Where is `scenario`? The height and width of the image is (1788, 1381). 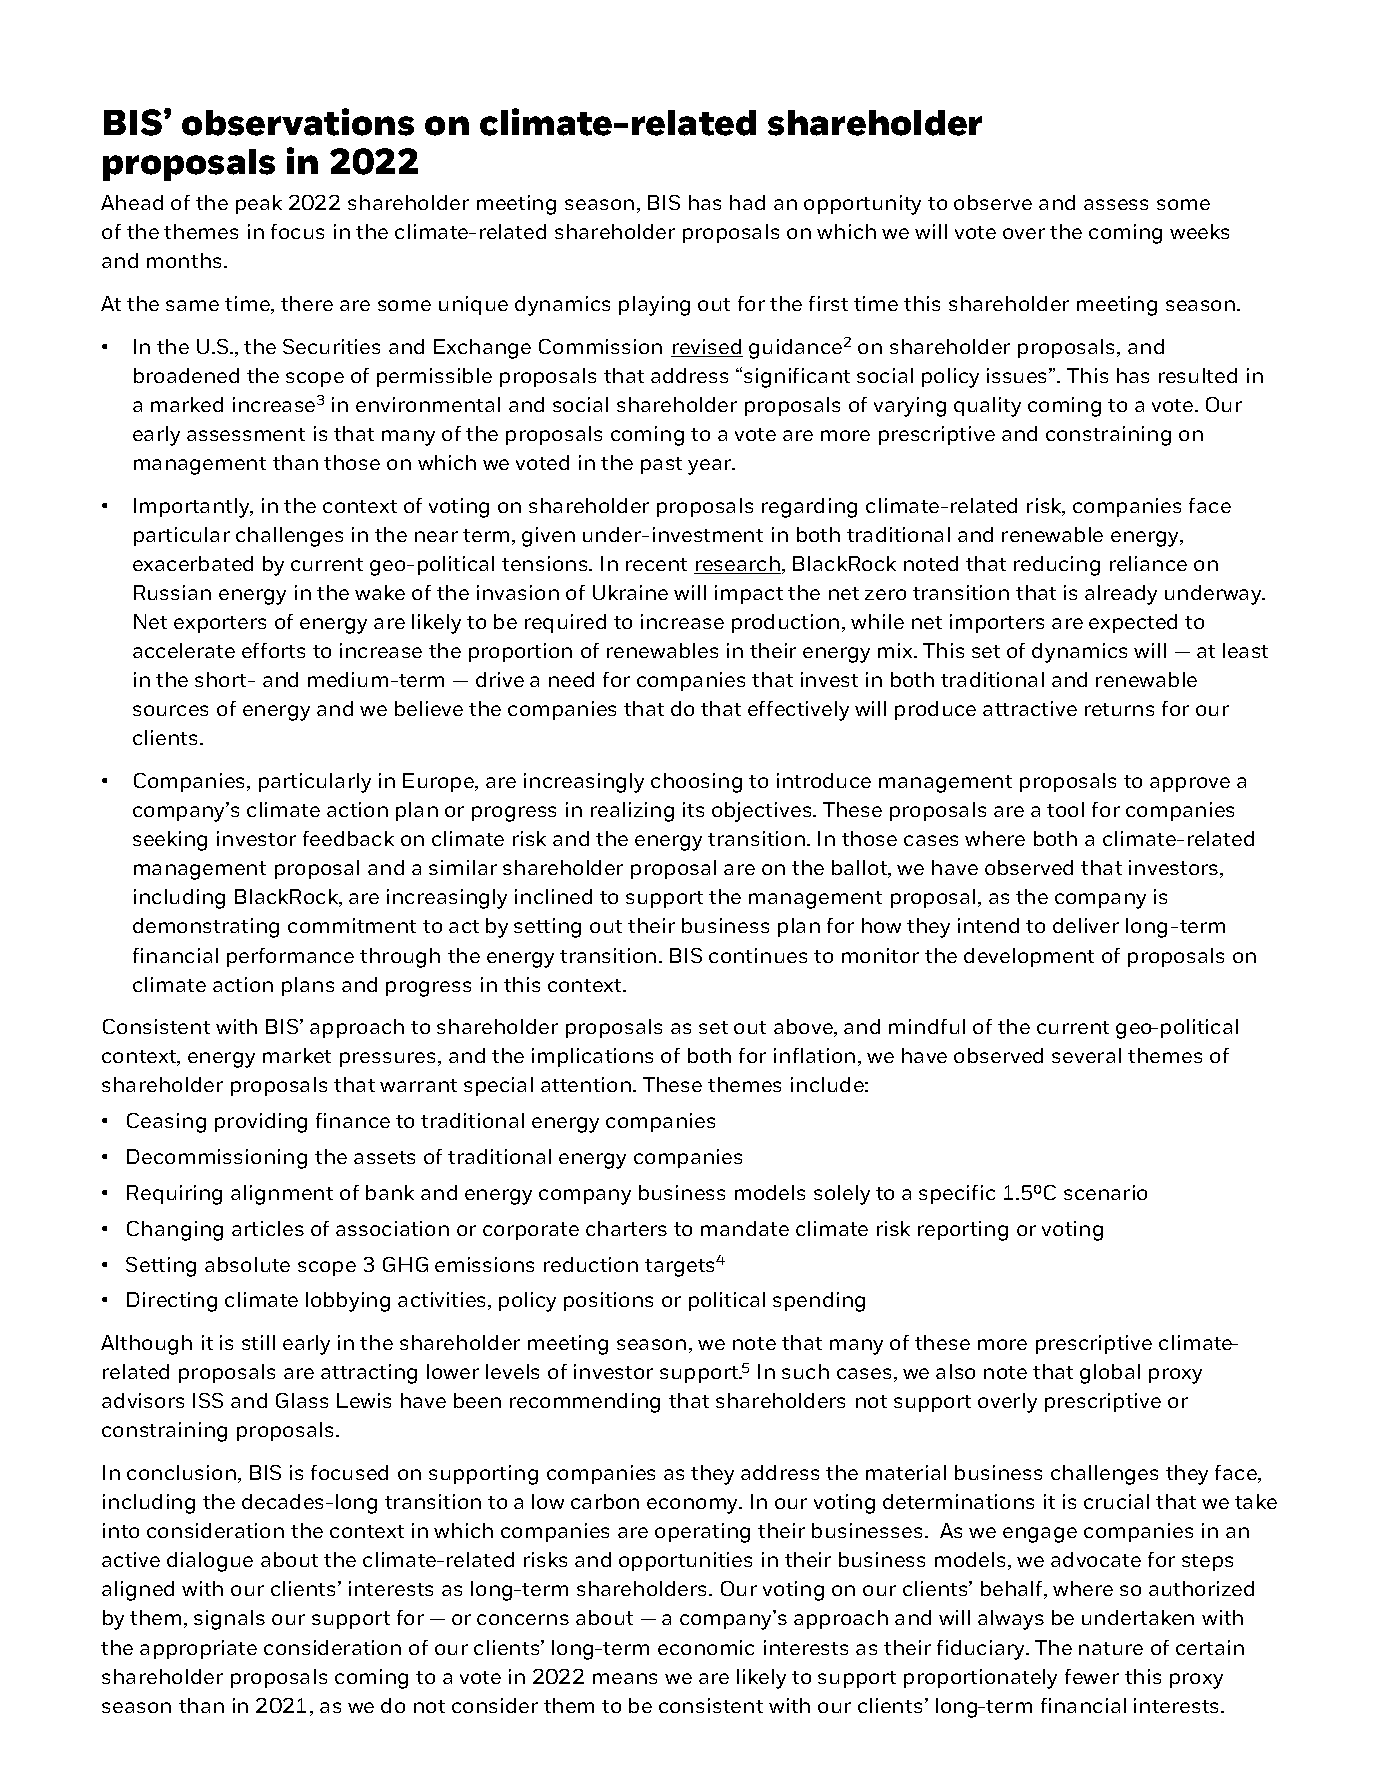 scenario is located at coordinates (1105, 1192).
